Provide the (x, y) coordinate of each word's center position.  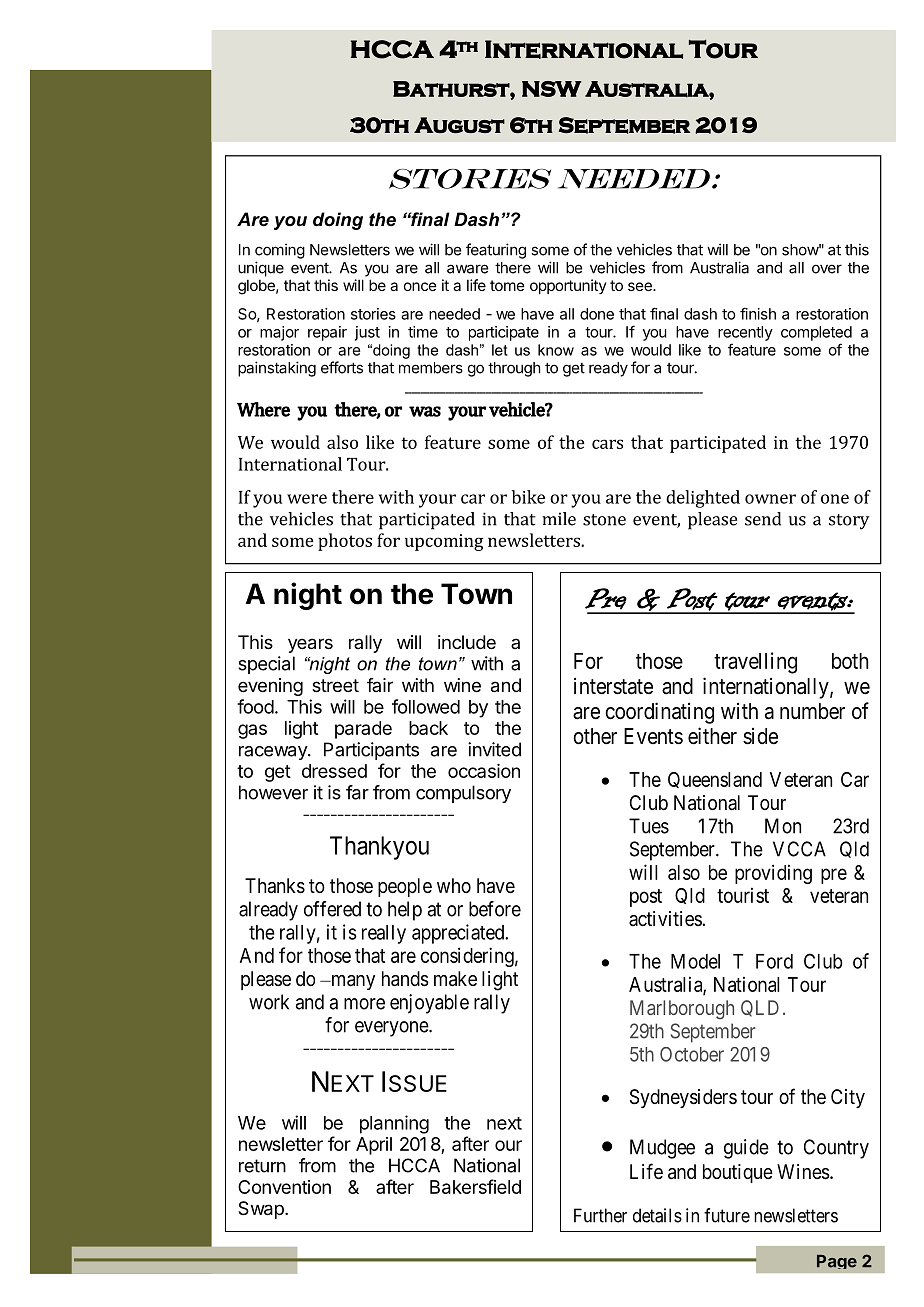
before (495, 909)
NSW (552, 89)
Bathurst (452, 89)
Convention (284, 1187)
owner (770, 499)
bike (528, 497)
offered (332, 909)
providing (773, 874)
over (827, 269)
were (307, 499)
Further (600, 1215)
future (727, 1215)
